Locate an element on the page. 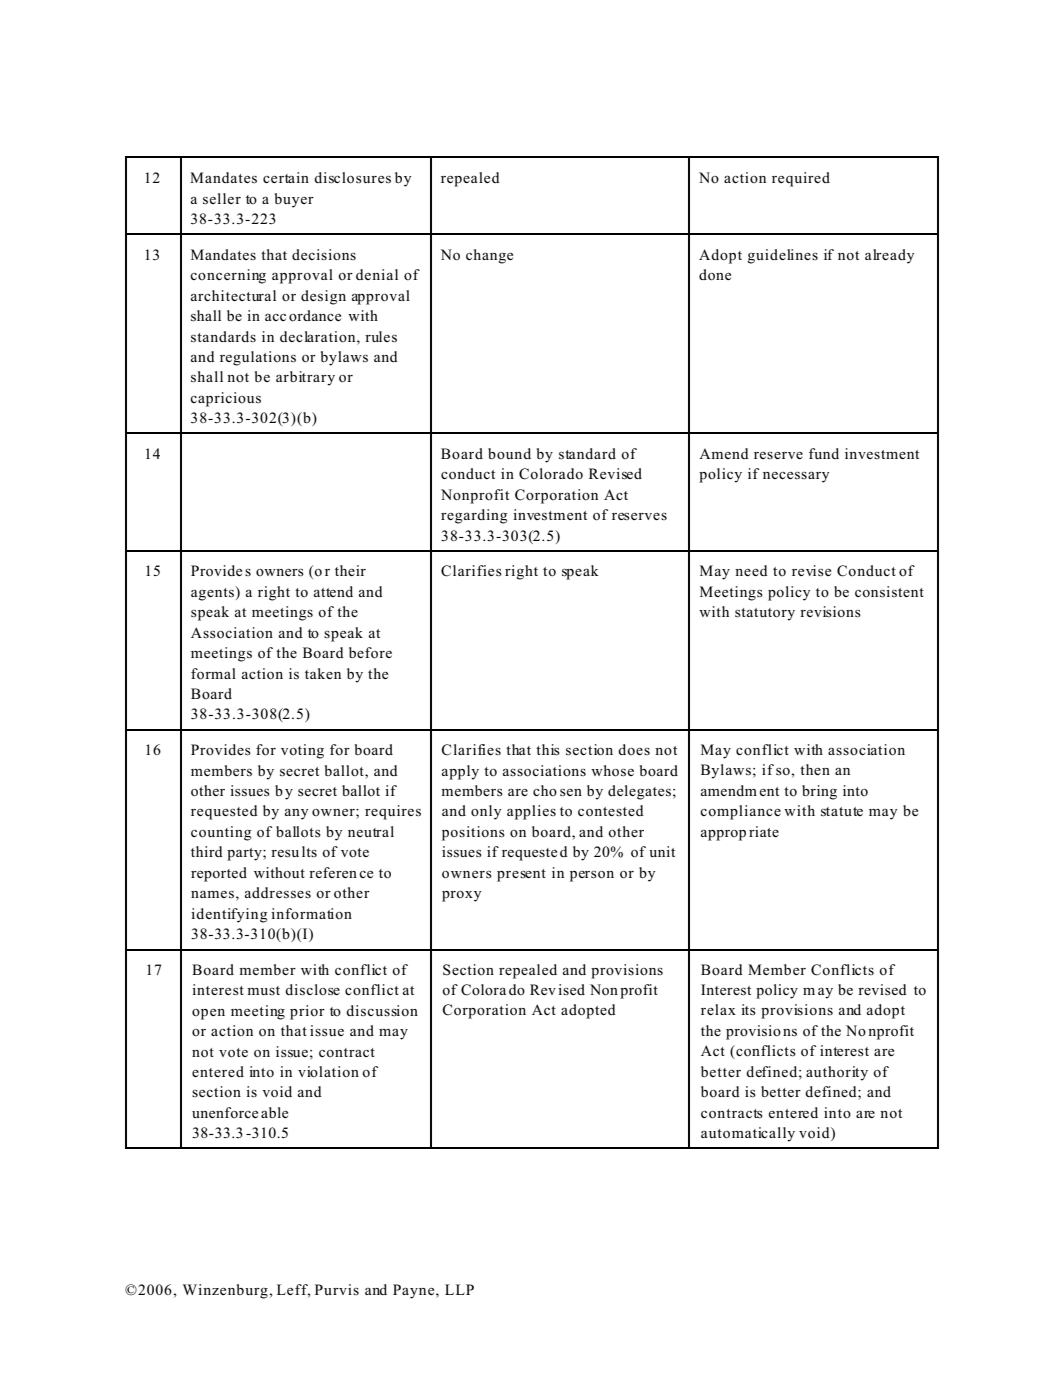  bound is located at coordinates (509, 453).
